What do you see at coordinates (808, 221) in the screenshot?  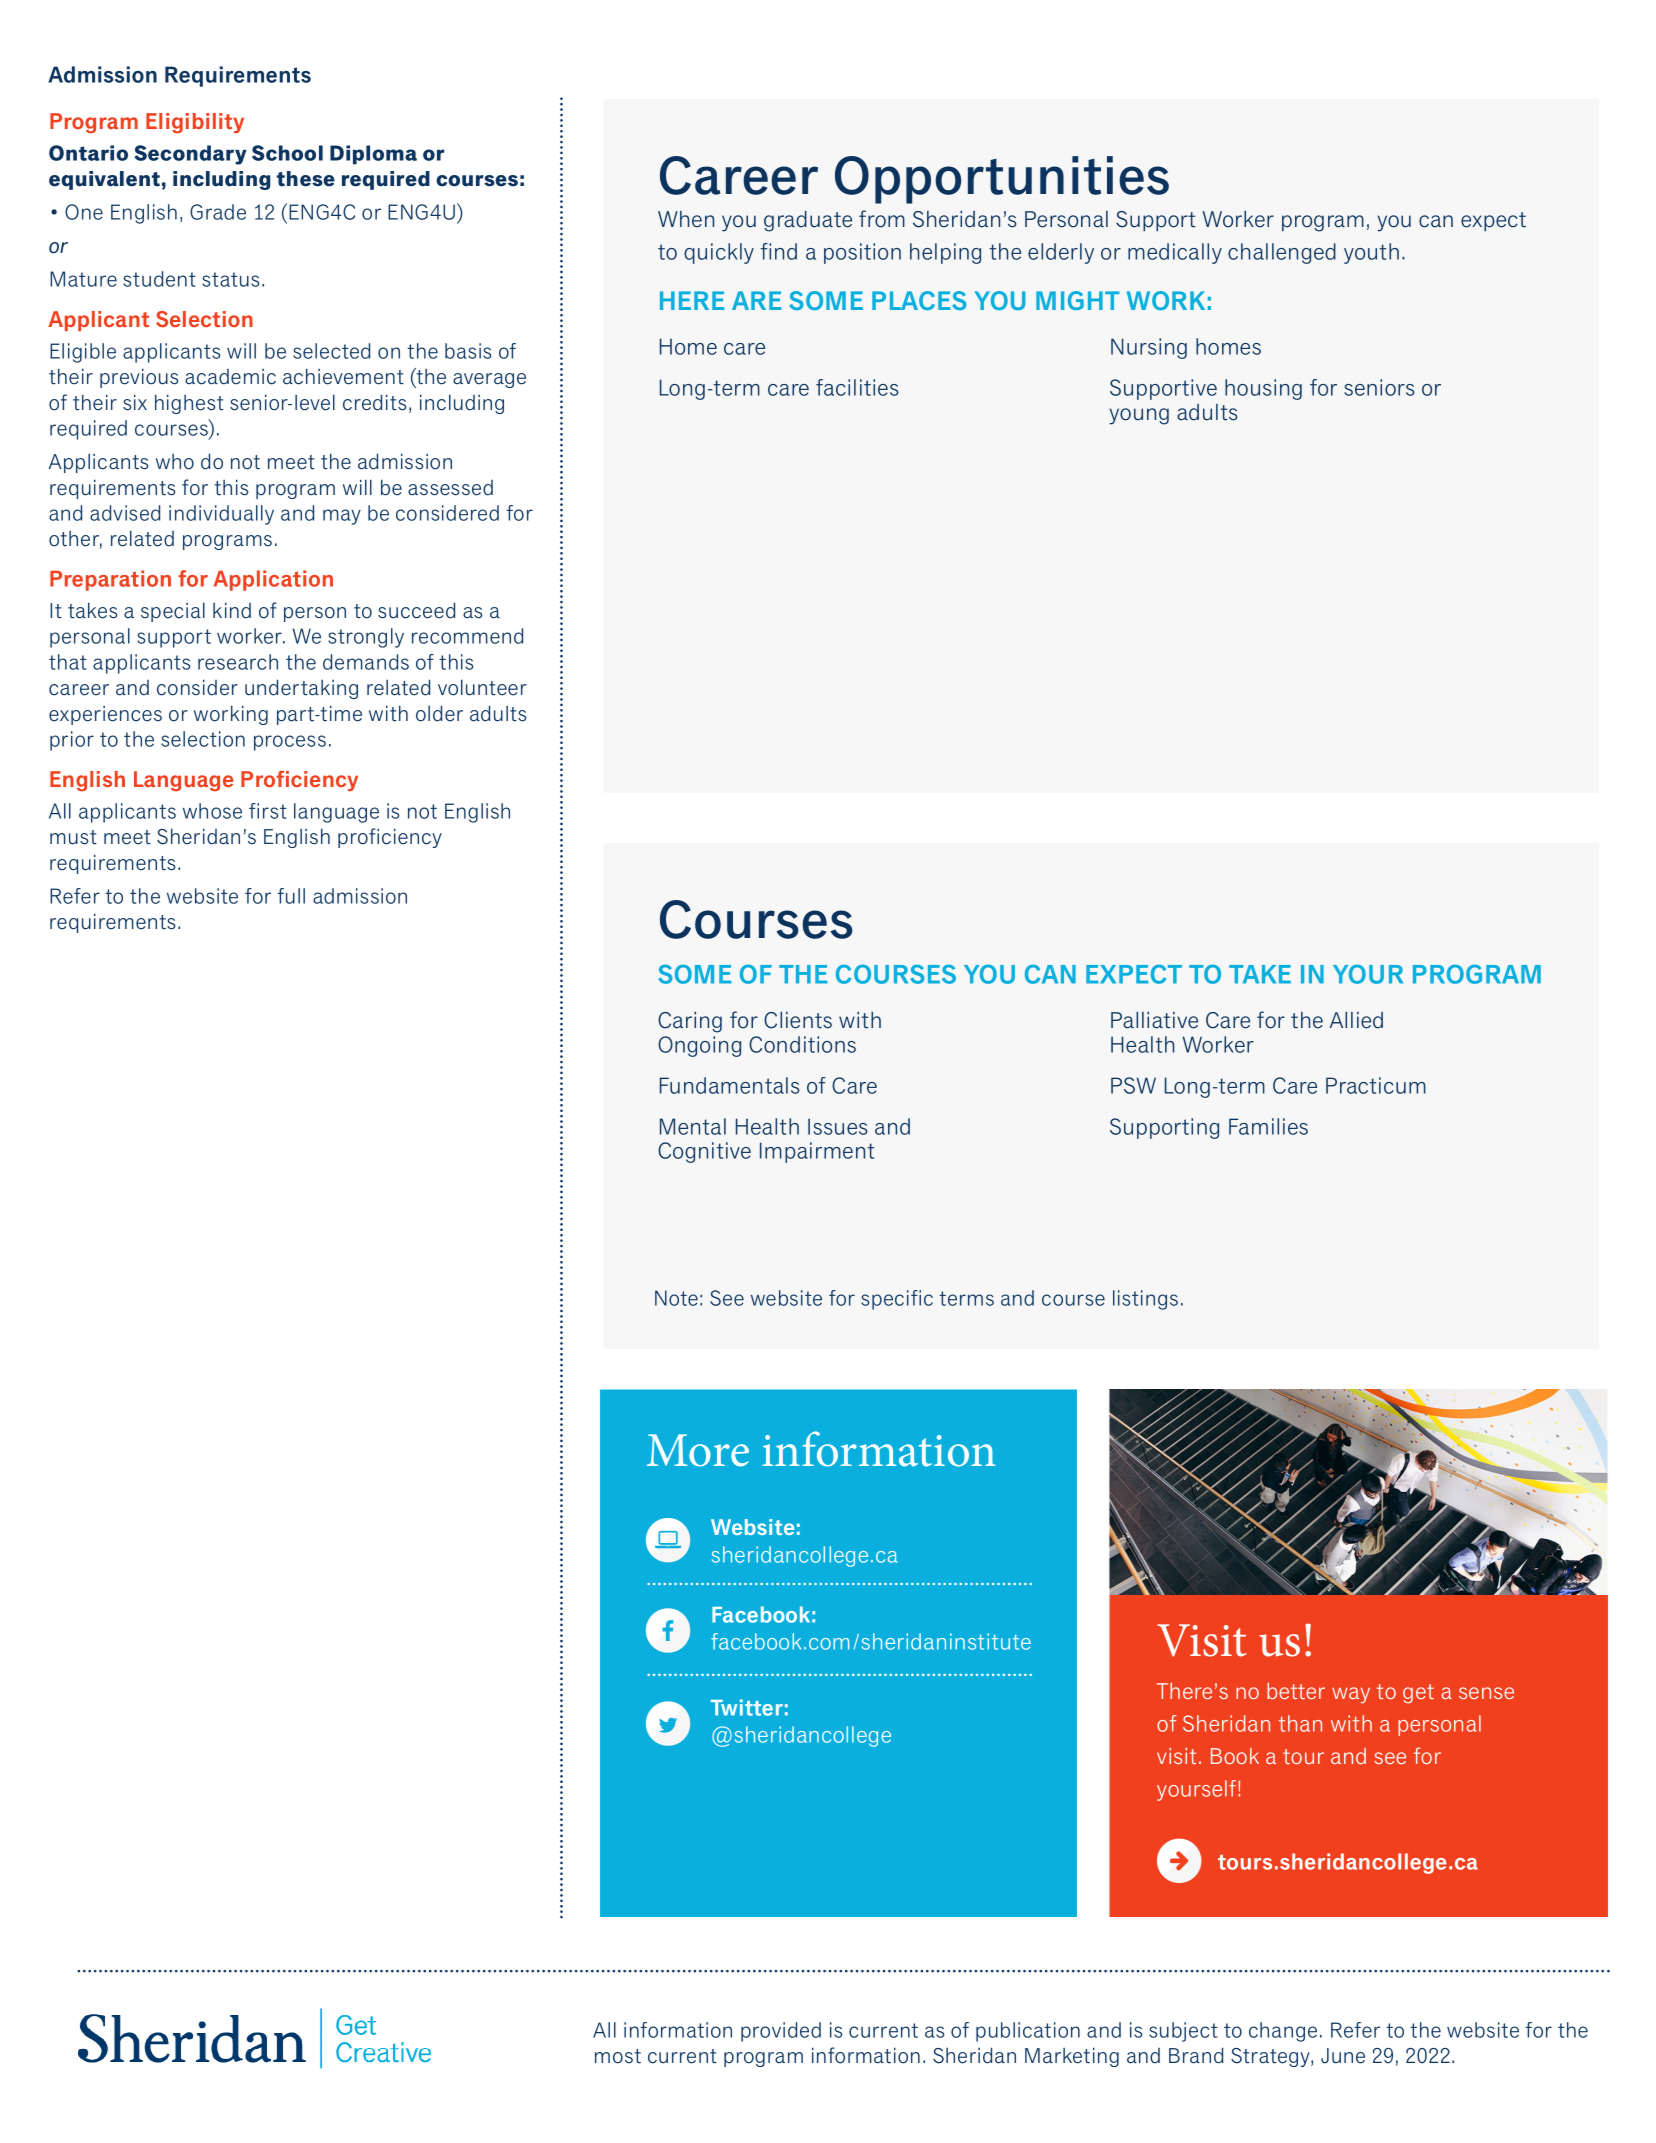 I see `graduate` at bounding box center [808, 221].
